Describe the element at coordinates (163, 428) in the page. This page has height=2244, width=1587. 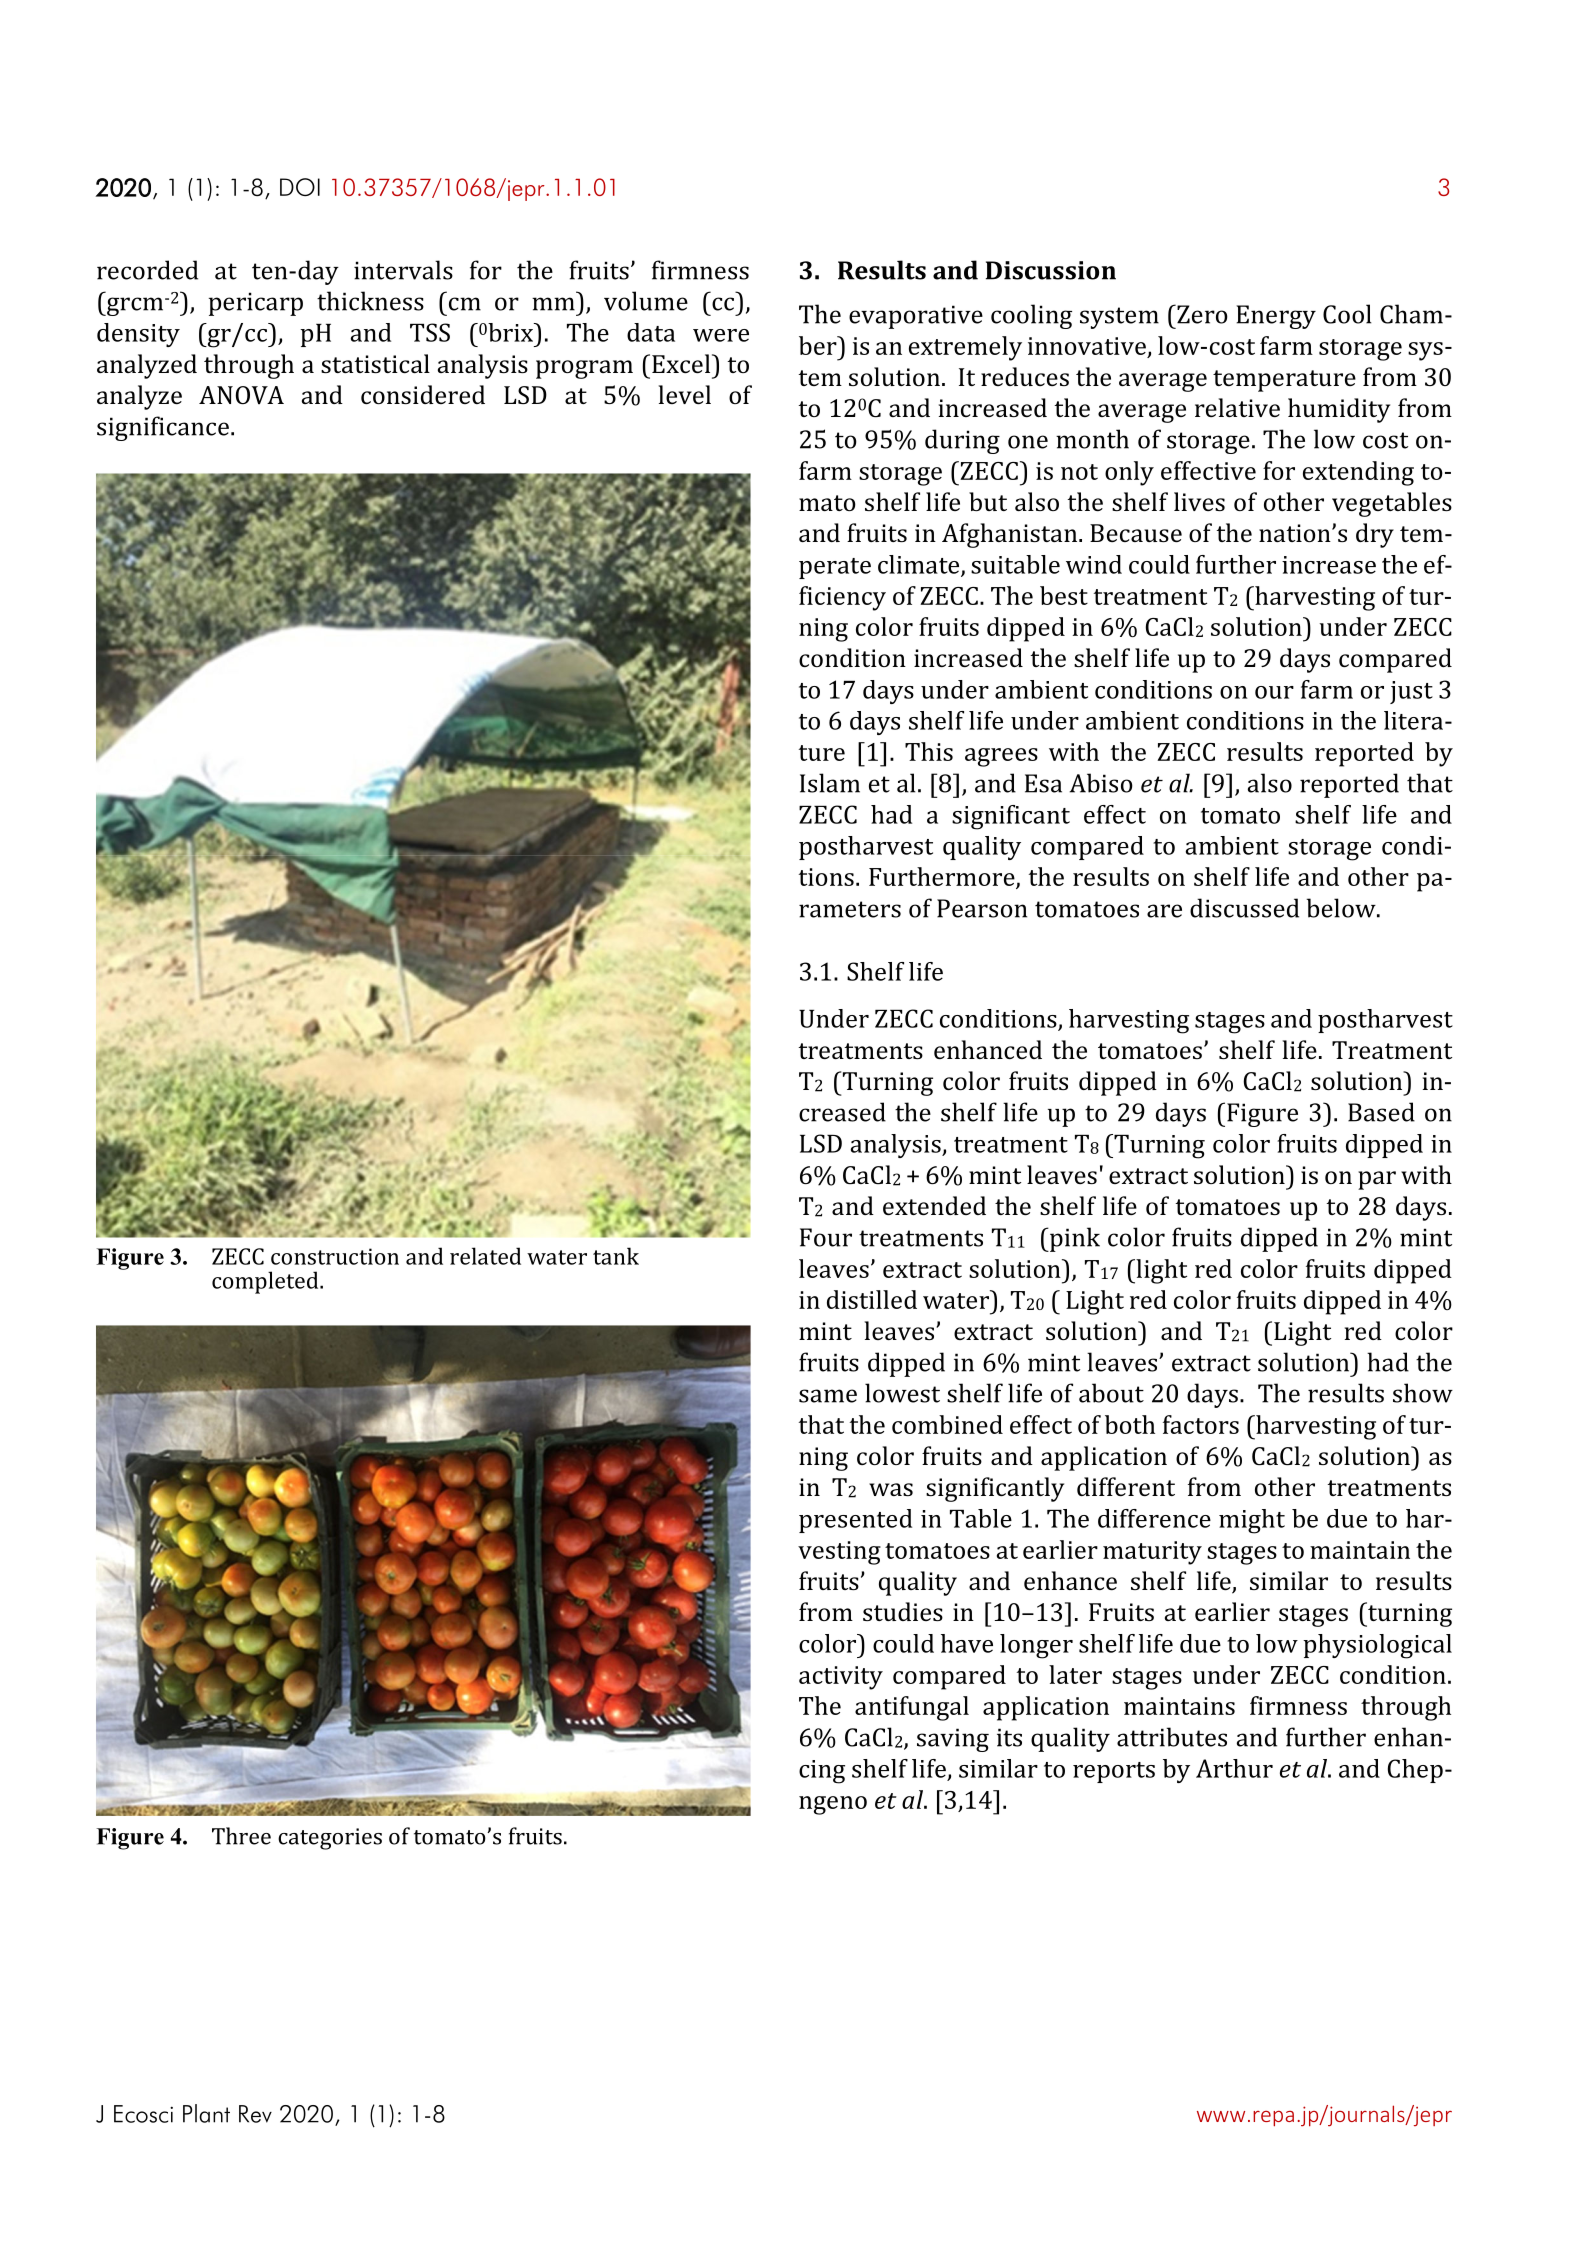
I see `significance` at that location.
